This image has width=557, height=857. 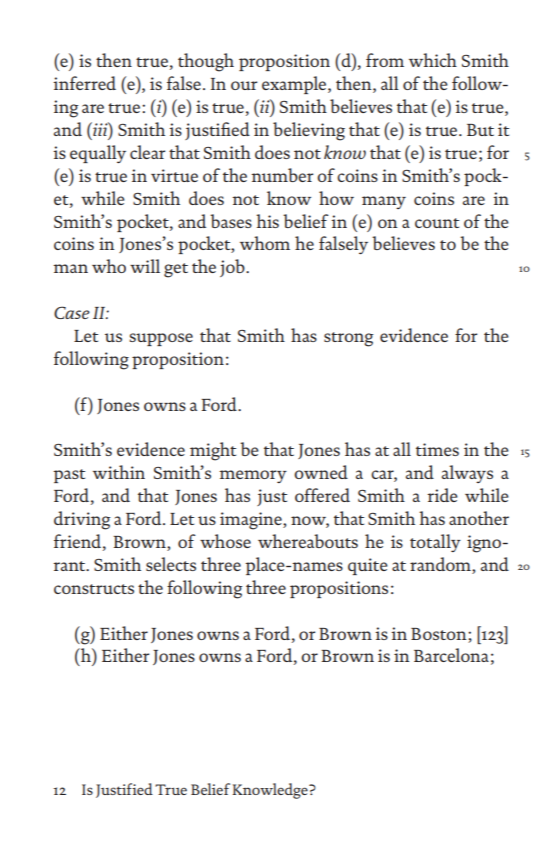 I want to click on quite, so click(x=368, y=566).
